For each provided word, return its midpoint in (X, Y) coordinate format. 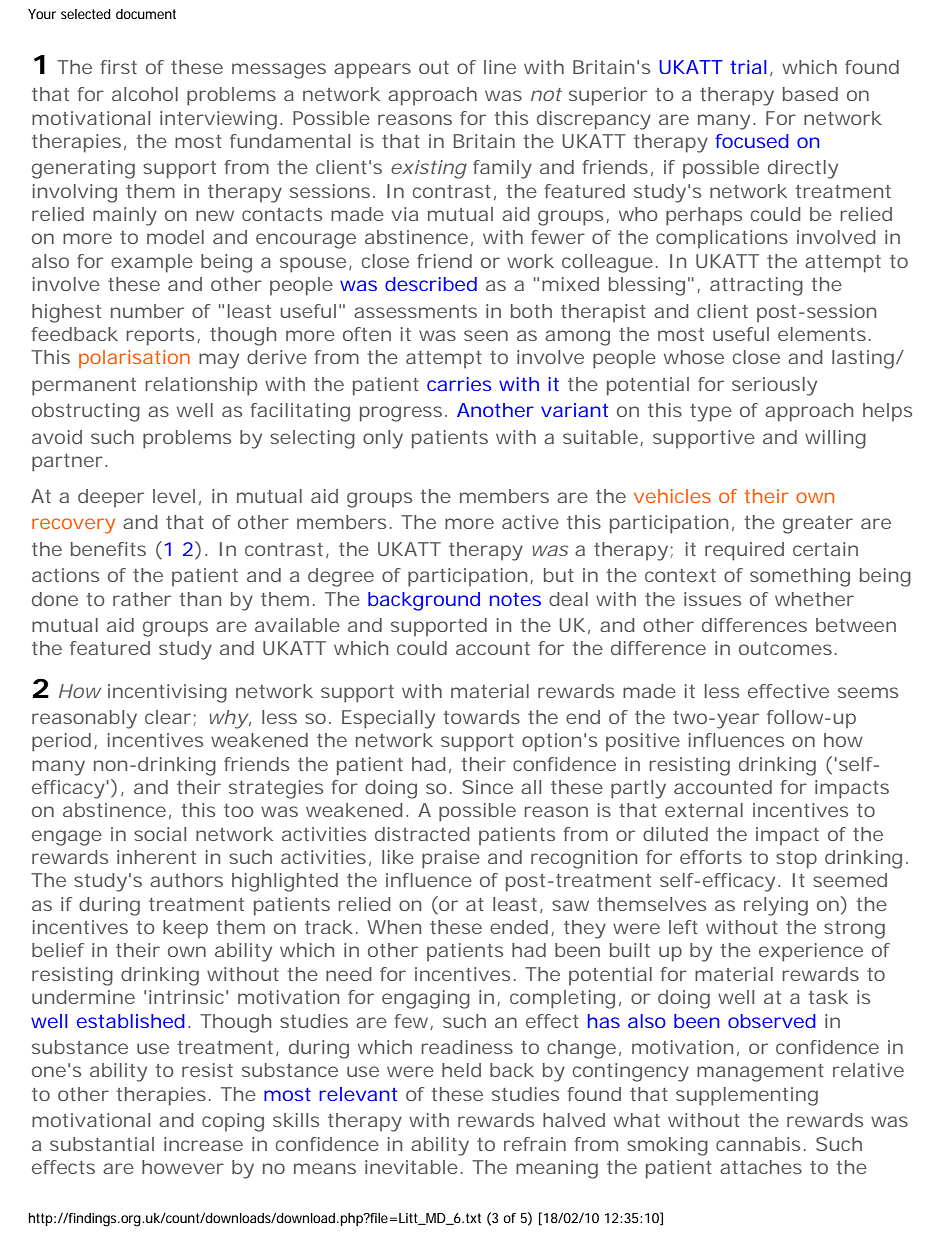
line (500, 67)
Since (487, 787)
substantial (102, 1144)
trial (748, 67)
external (704, 810)
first (118, 67)
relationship (201, 386)
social (160, 834)
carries (459, 384)
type (711, 413)
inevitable (411, 1167)
